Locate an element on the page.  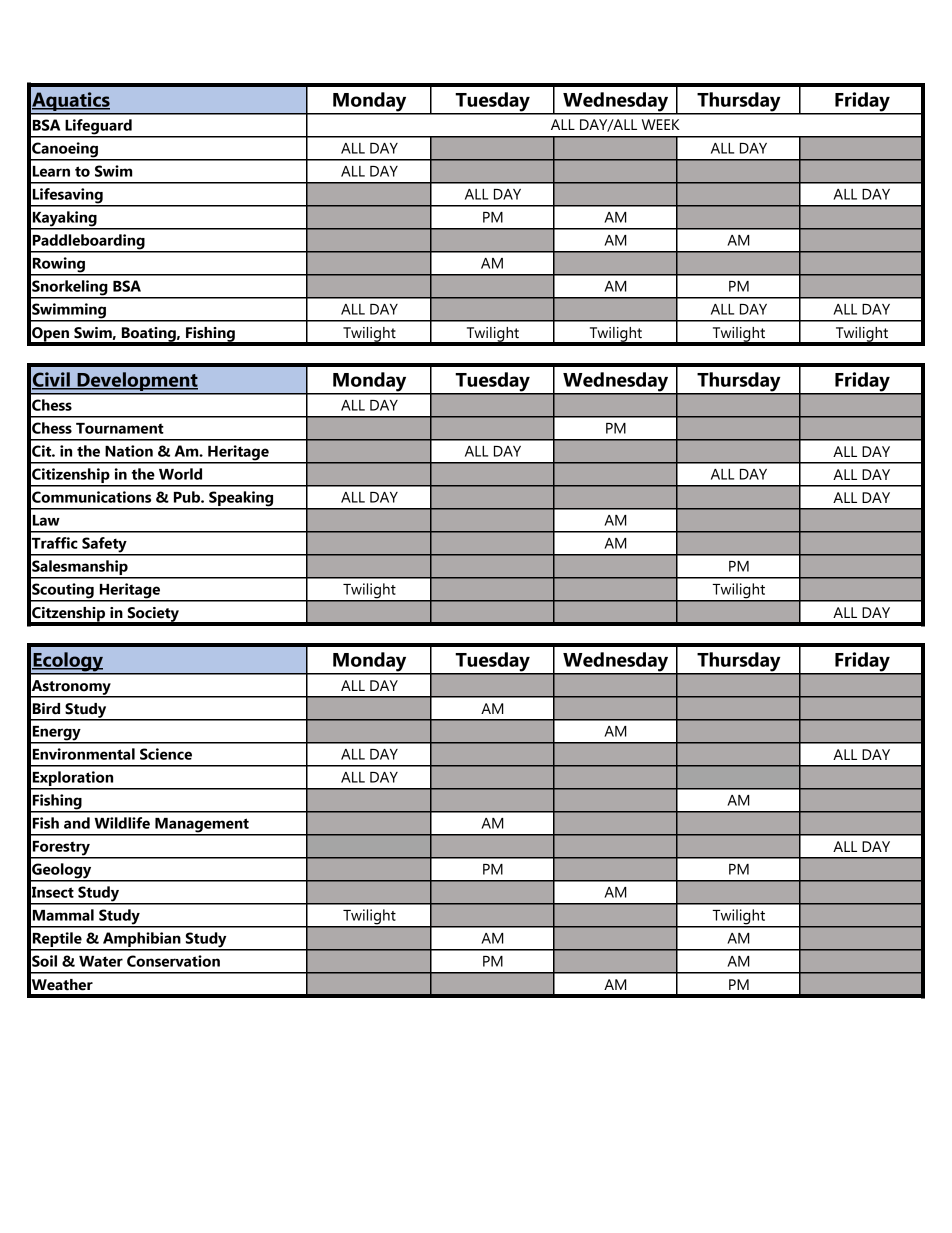
Management is located at coordinates (202, 826).
